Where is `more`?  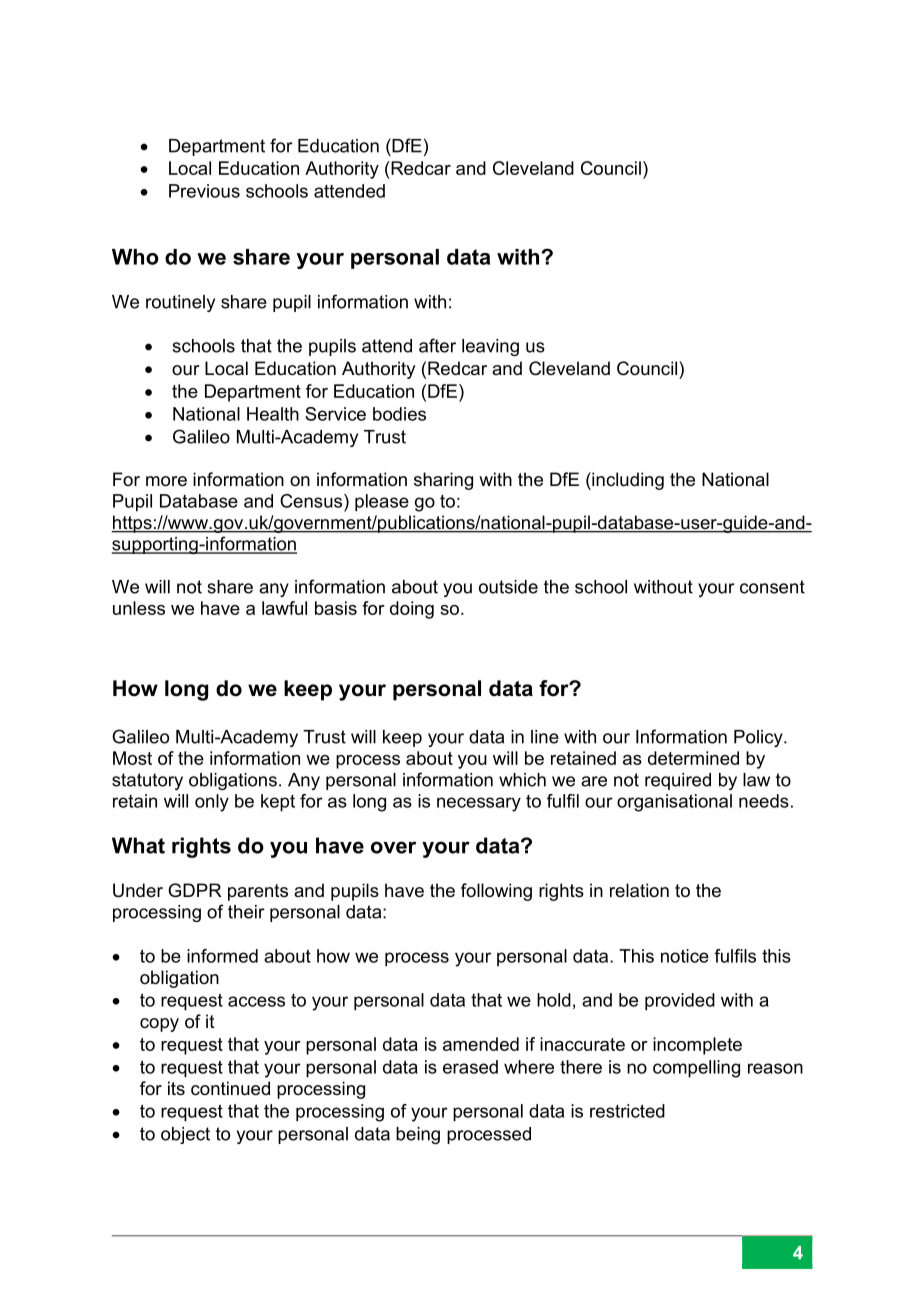 more is located at coordinates (166, 481).
